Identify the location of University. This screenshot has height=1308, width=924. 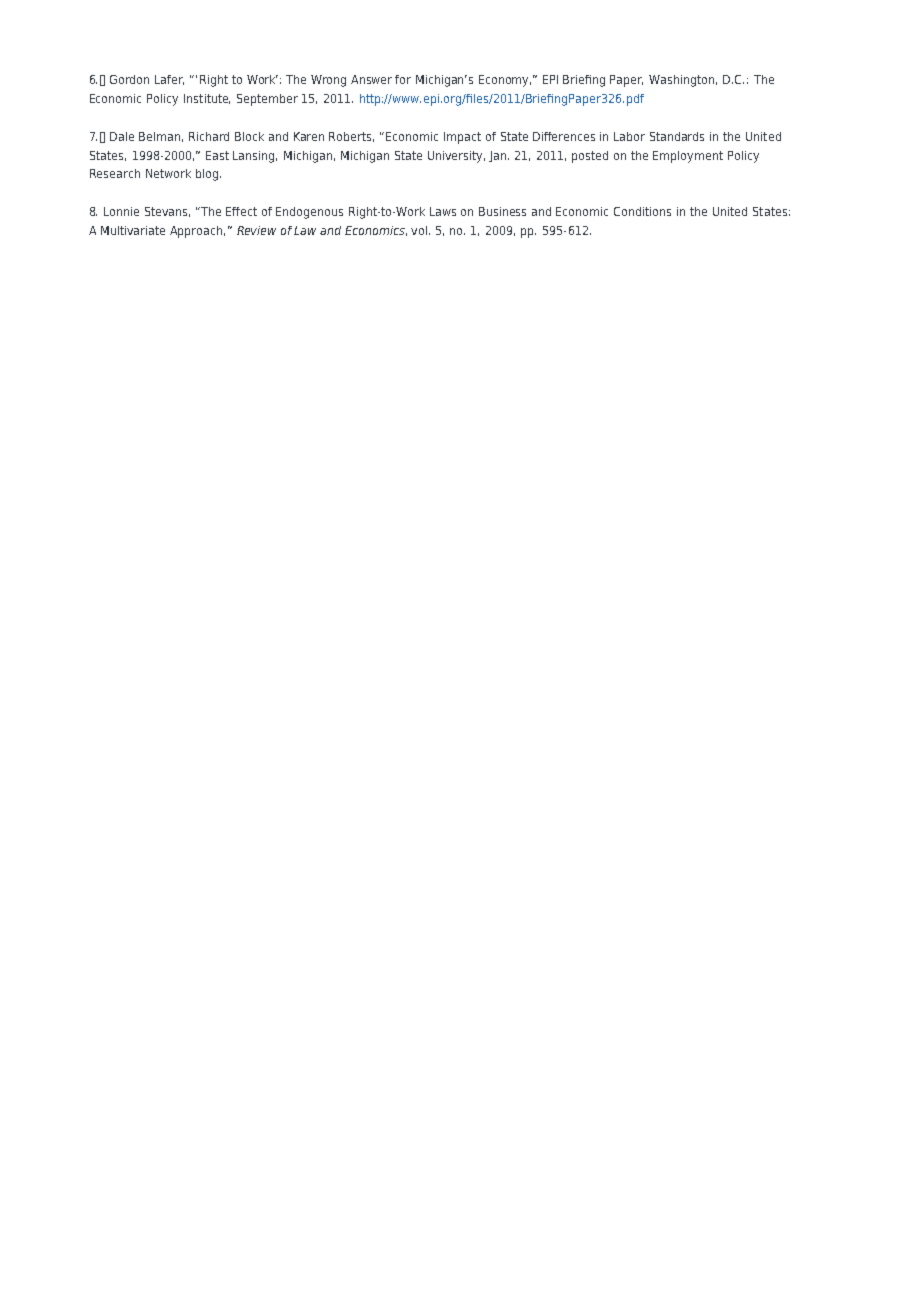
(456, 157).
